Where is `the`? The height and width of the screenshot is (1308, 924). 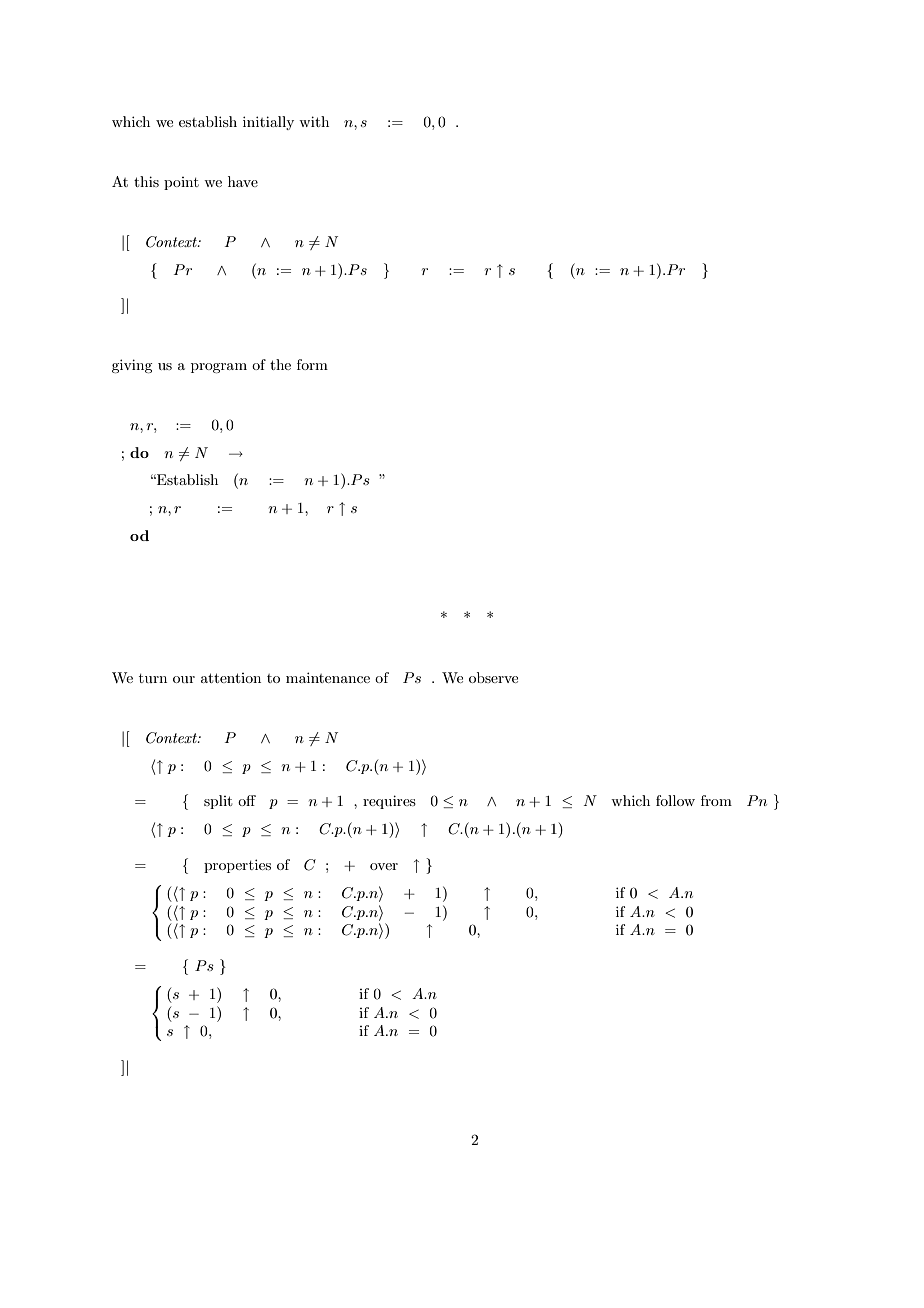 the is located at coordinates (280, 364).
